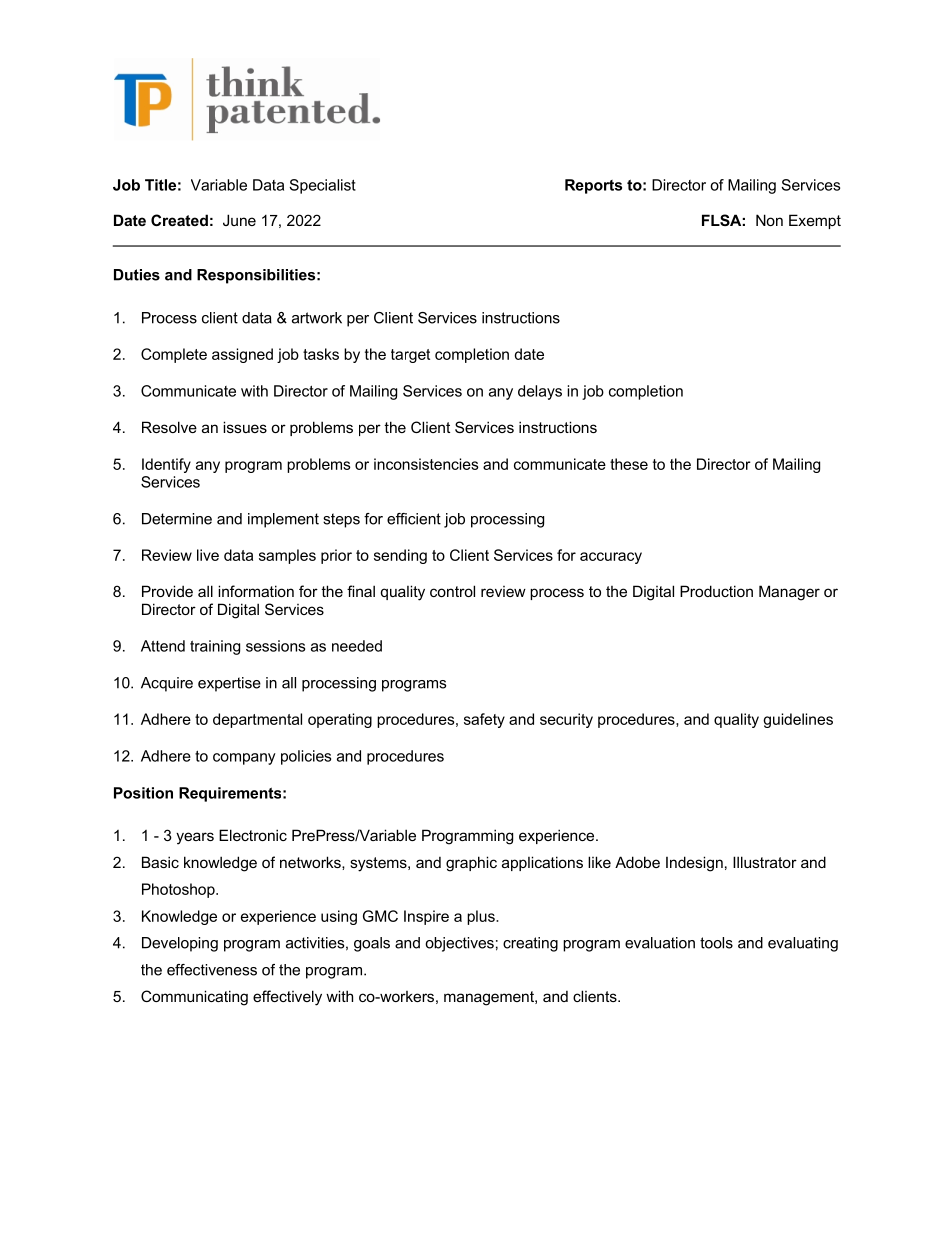 The height and width of the image is (1233, 952). I want to click on Non, so click(769, 220).
